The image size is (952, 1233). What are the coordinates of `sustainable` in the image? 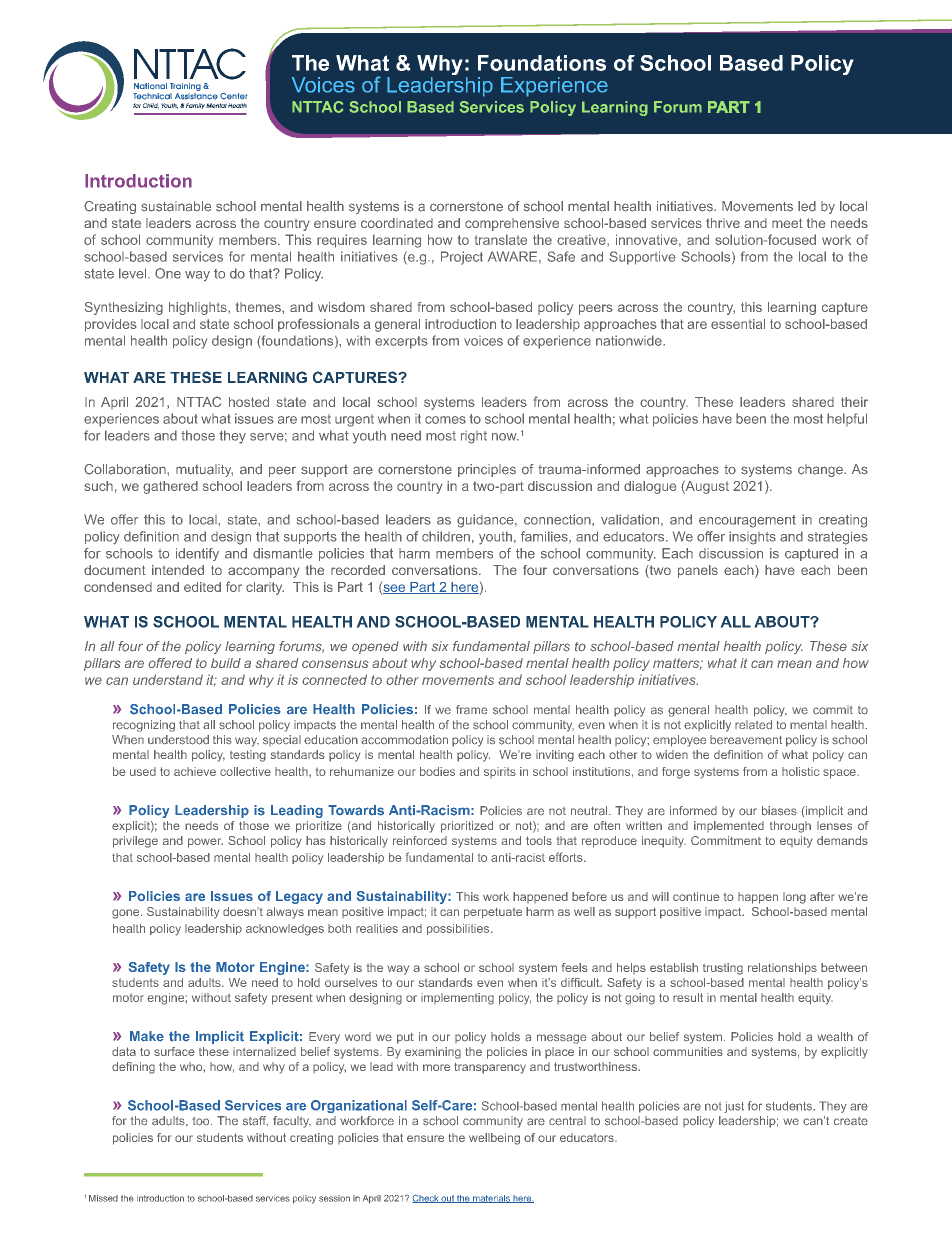 It's located at (176, 206).
